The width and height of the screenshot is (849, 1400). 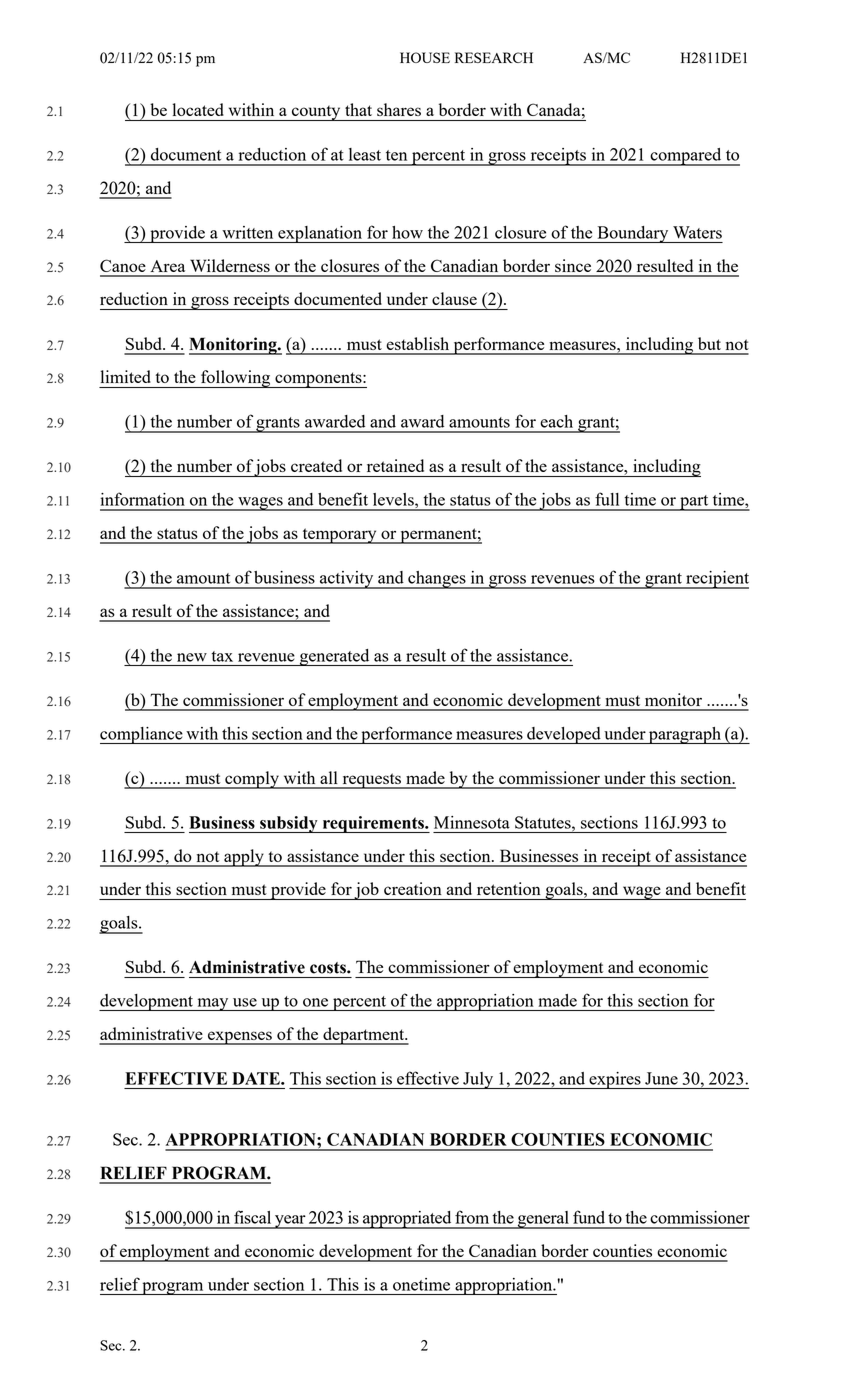 I want to click on compared, so click(x=686, y=157).
